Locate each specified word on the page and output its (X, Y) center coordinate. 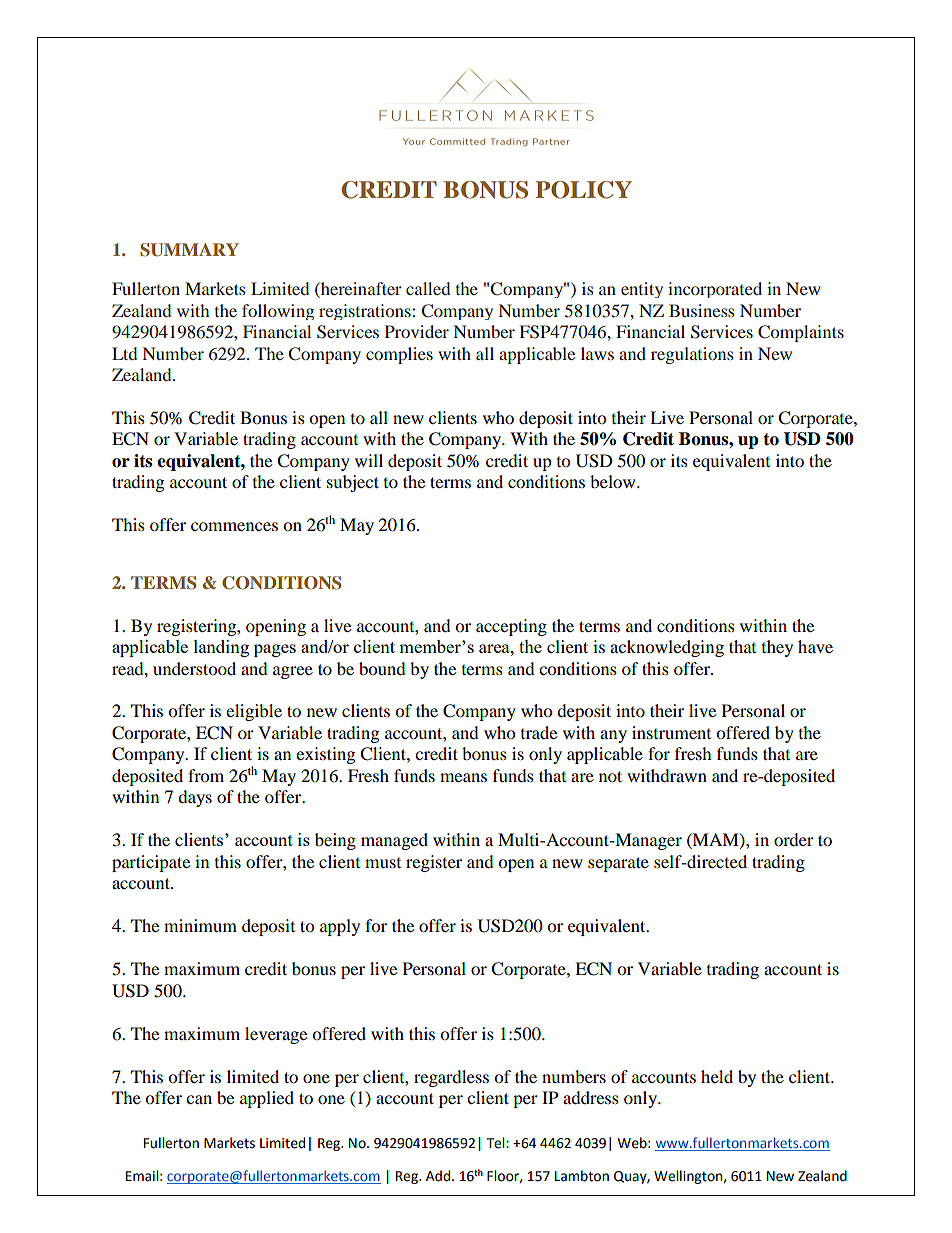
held (717, 1076)
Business (702, 310)
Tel (497, 1143)
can (199, 1099)
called (428, 288)
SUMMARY (189, 250)
